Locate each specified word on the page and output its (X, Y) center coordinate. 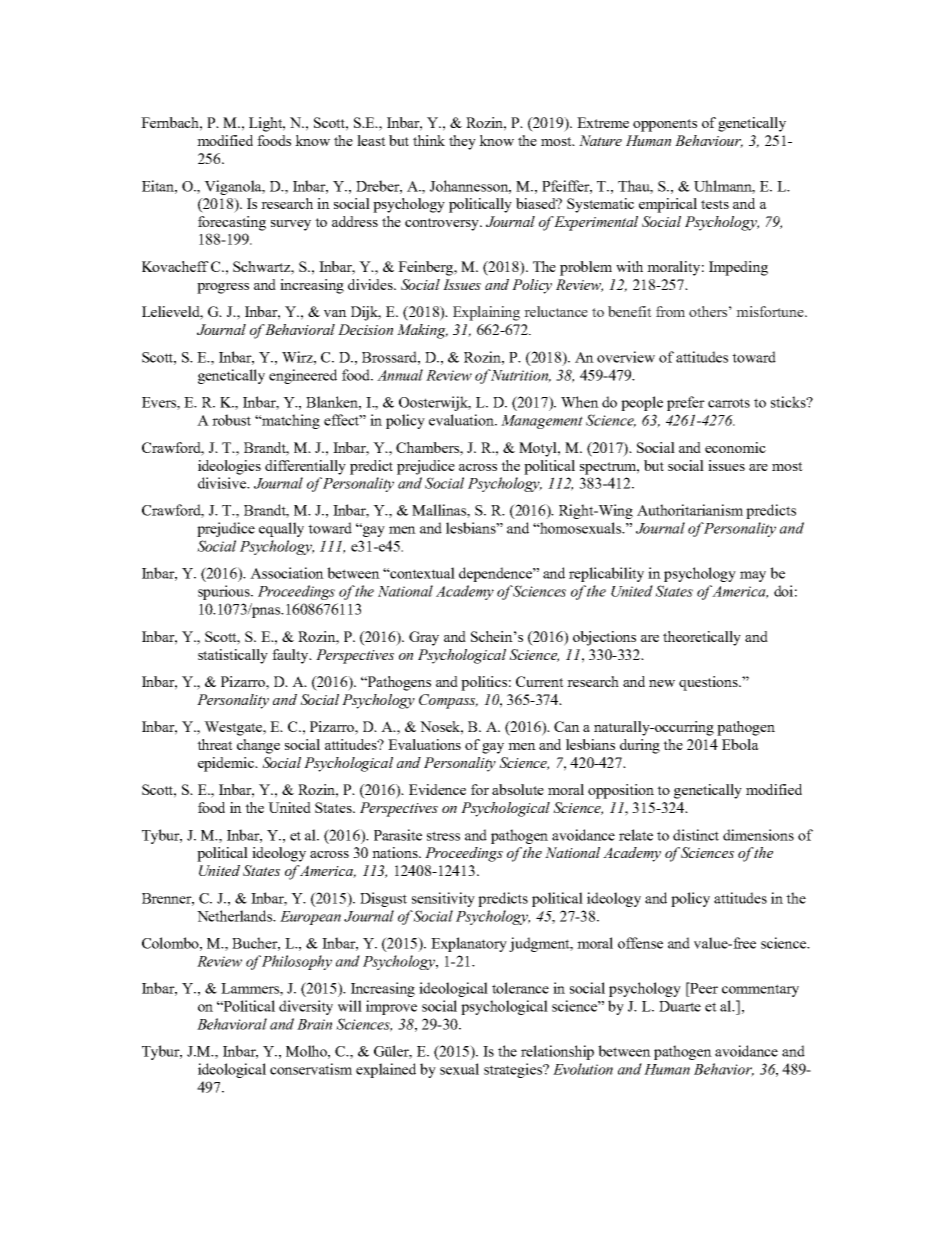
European (310, 918)
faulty (291, 656)
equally (281, 529)
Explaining (486, 313)
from (670, 311)
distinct (696, 835)
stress (443, 836)
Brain (314, 1024)
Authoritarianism (690, 510)
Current (540, 681)
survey (291, 225)
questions (709, 683)
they (462, 142)
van (335, 313)
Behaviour (709, 141)
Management (542, 422)
